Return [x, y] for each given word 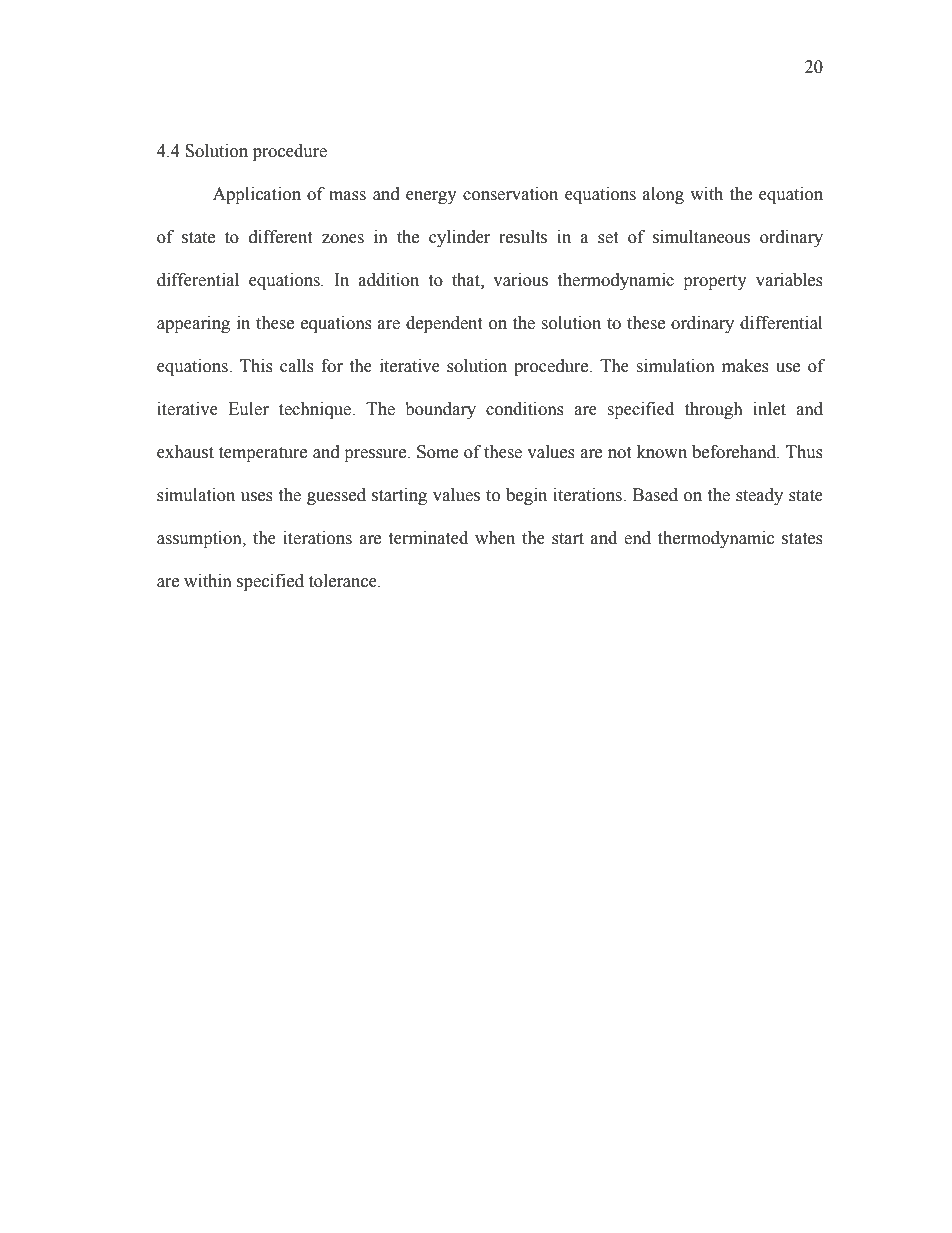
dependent [444, 324]
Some [437, 452]
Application [257, 195]
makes [745, 366]
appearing [193, 324]
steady [759, 496]
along [663, 195]
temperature [263, 454]
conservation [510, 194]
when [495, 538]
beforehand [735, 452]
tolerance [344, 581]
